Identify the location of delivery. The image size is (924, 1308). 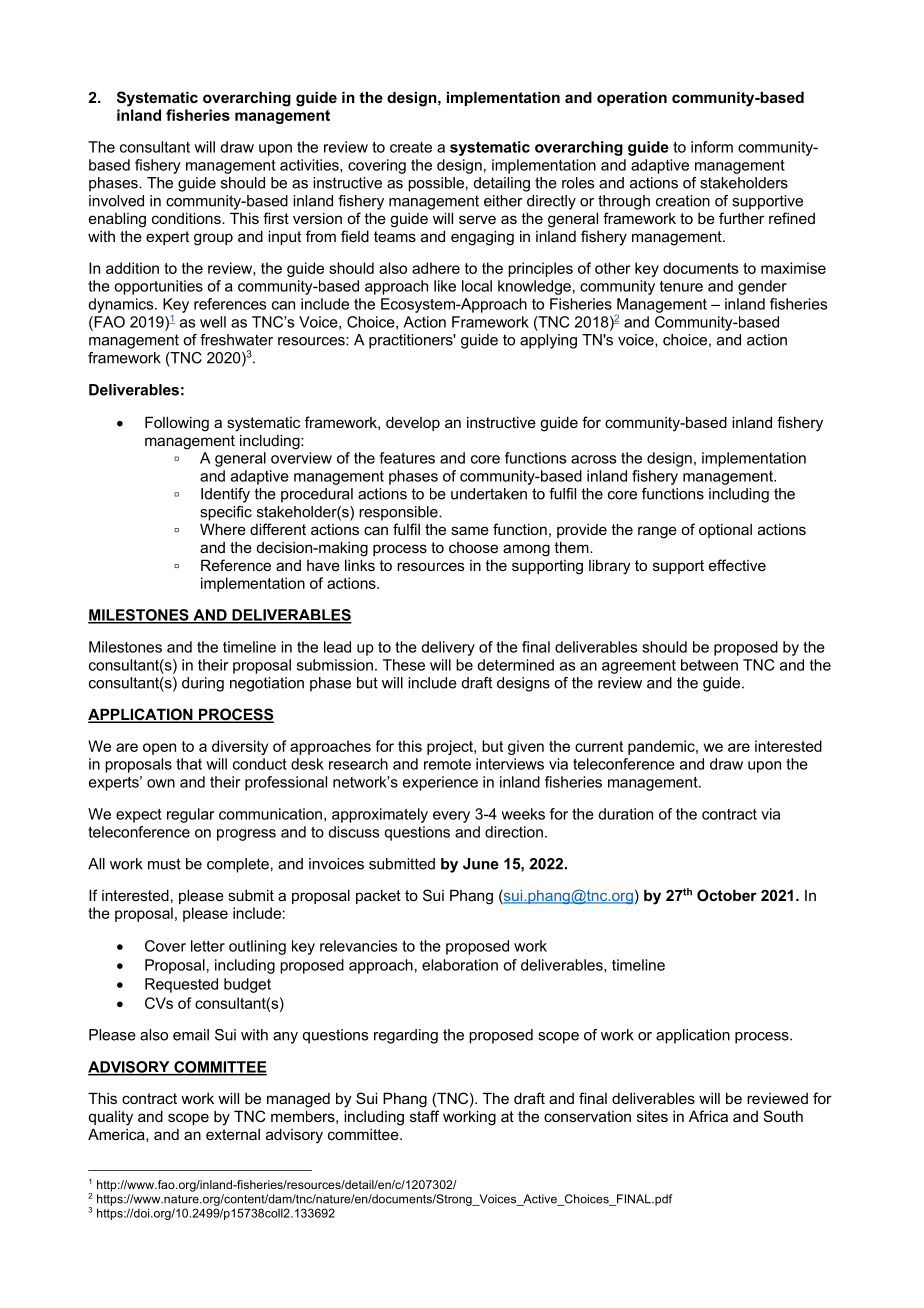
(448, 648).
